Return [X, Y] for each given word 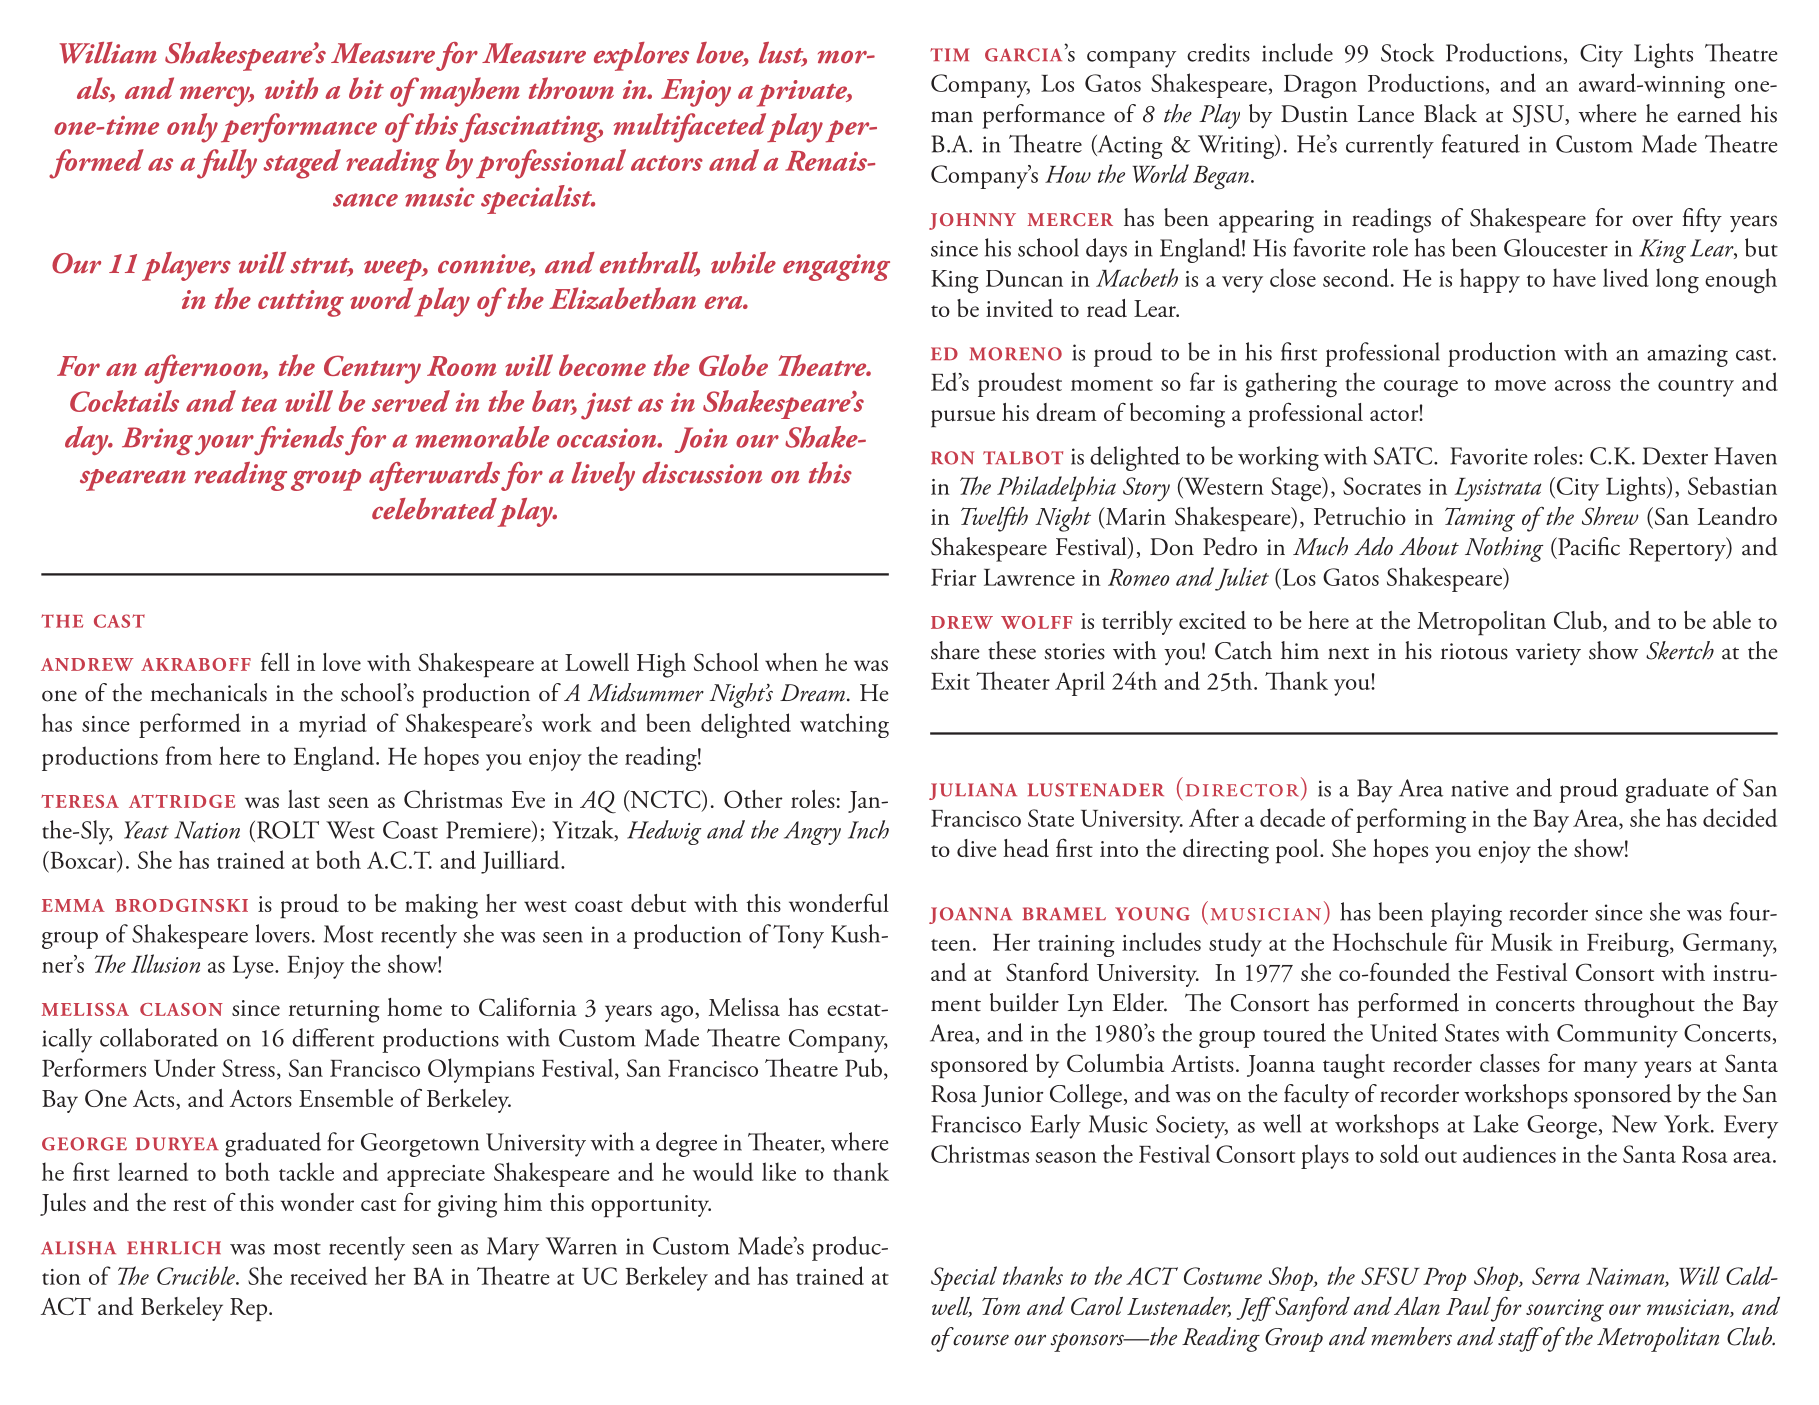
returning [334, 1011]
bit [366, 88]
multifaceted [689, 128]
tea [259, 404]
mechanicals [208, 692]
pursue [963, 419]
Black [1450, 113]
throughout [1639, 1005]
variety [1548, 654]
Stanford [1047, 972]
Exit [950, 681]
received [328, 1275]
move [1520, 385]
